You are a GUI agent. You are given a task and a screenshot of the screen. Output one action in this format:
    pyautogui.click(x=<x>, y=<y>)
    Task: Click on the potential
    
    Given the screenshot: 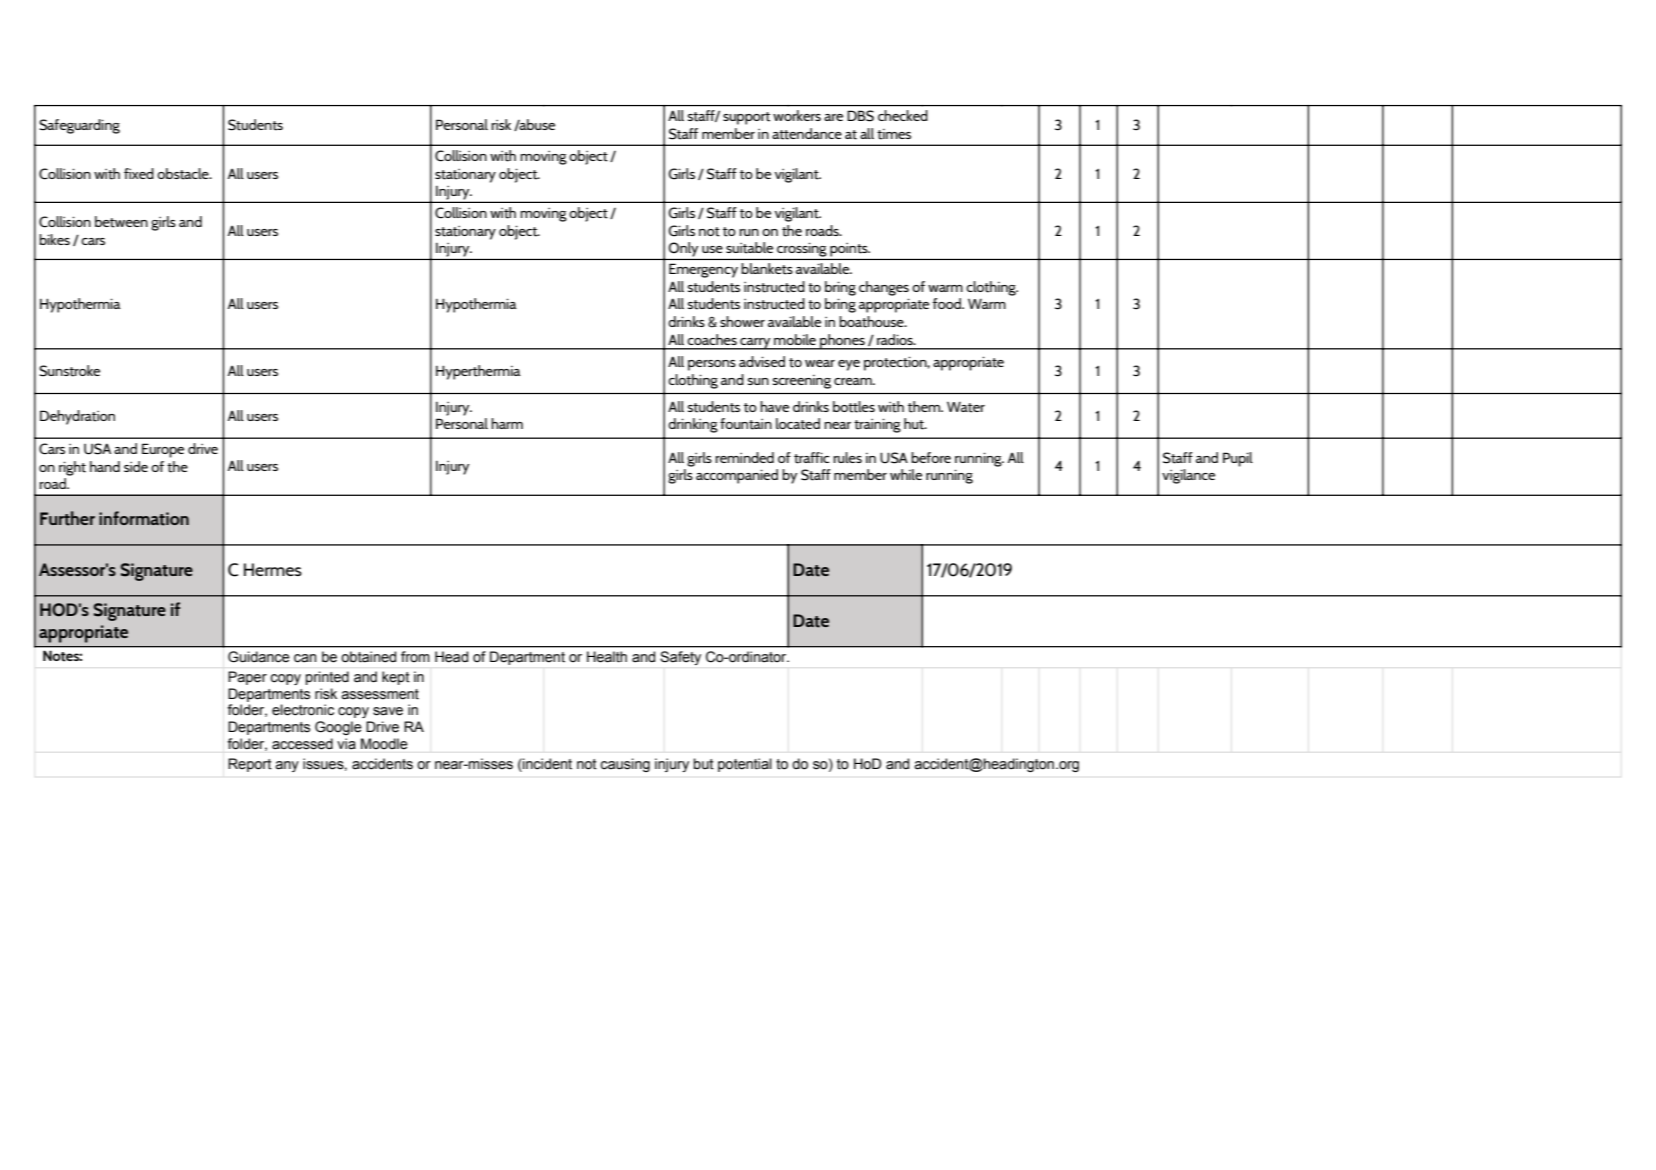 What is the action you would take?
    pyautogui.click(x=745, y=765)
